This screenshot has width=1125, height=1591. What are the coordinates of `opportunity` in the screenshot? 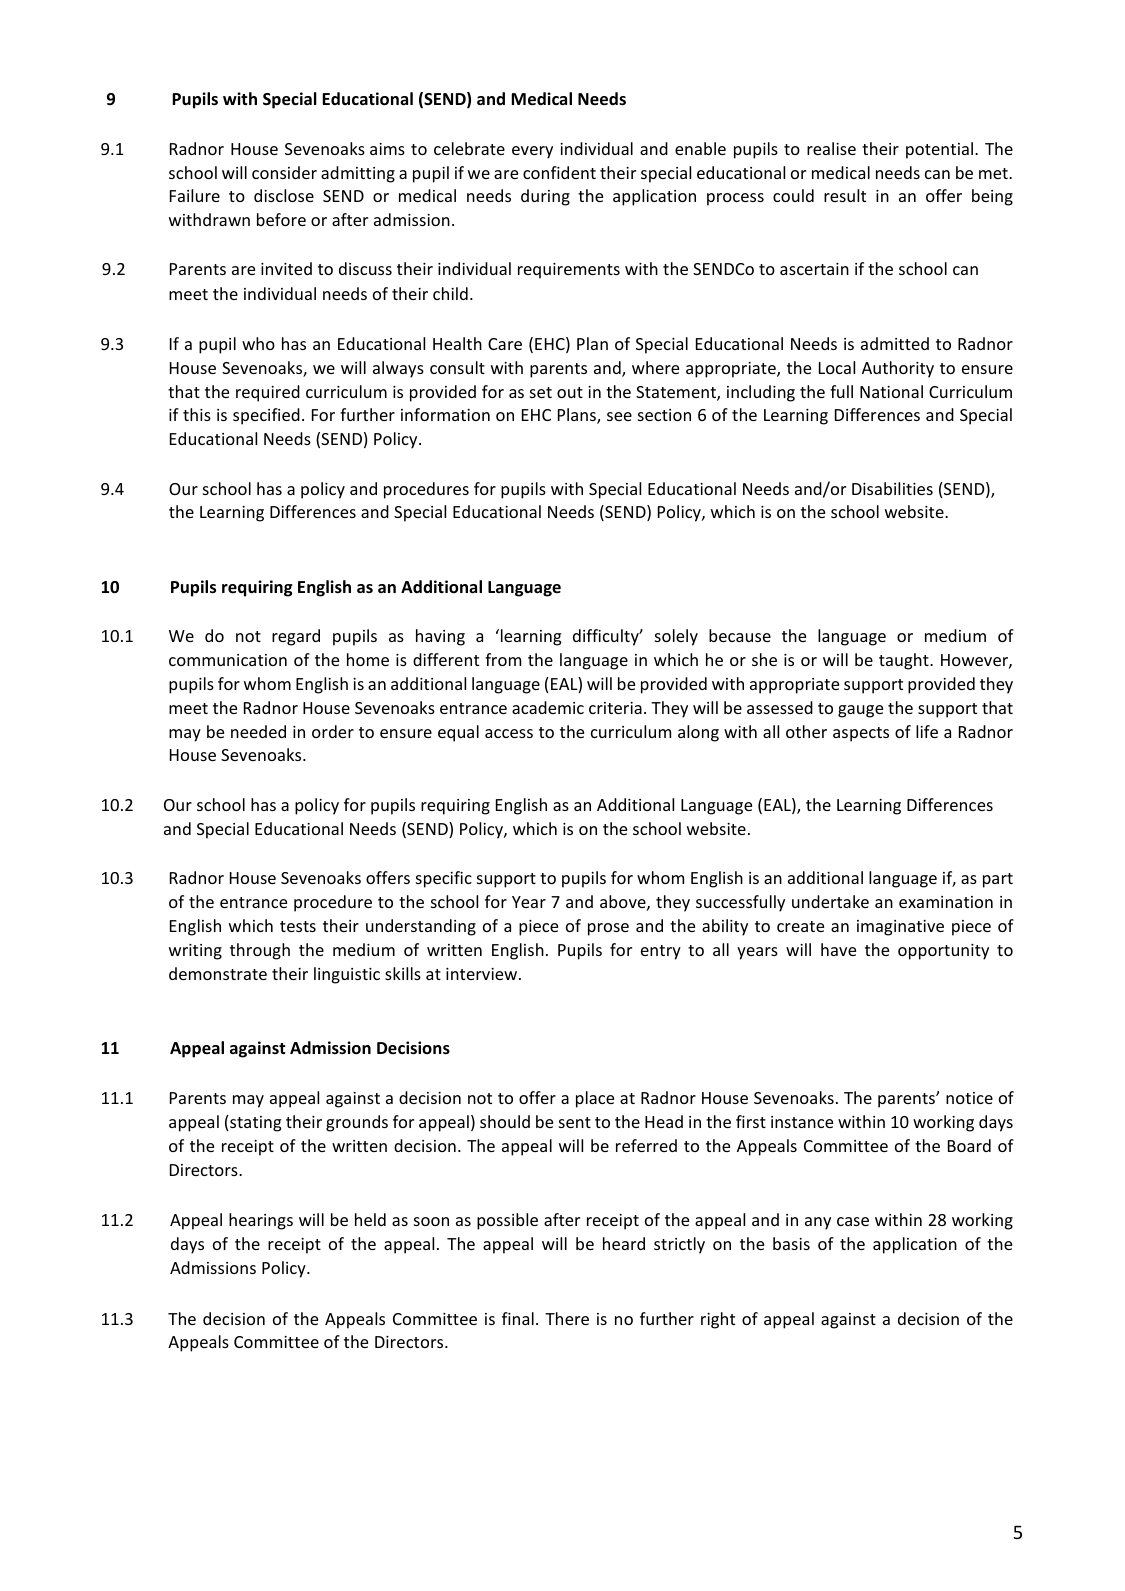 It's located at (943, 952).
